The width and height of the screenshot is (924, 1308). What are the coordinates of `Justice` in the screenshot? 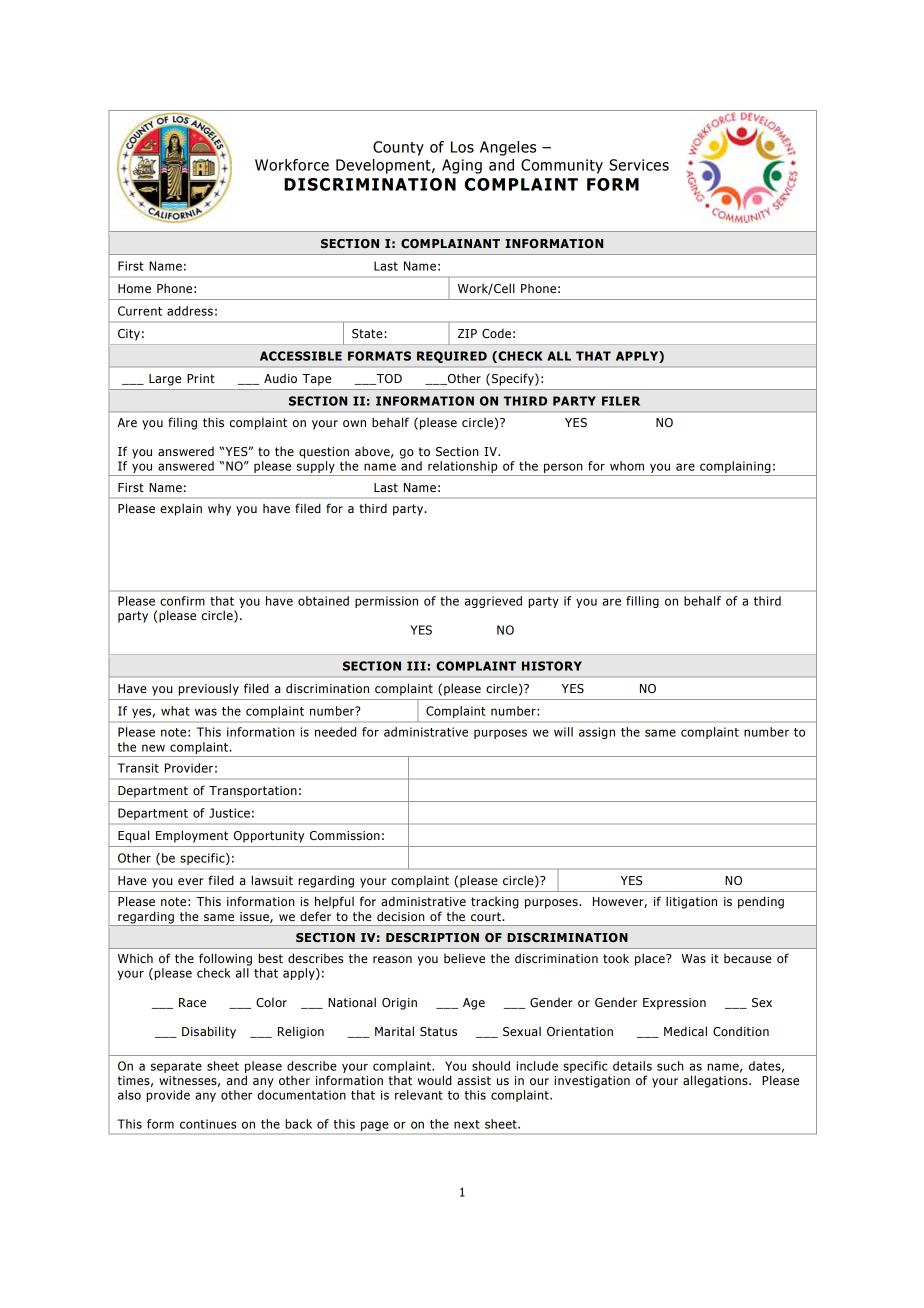 It's located at (229, 813).
